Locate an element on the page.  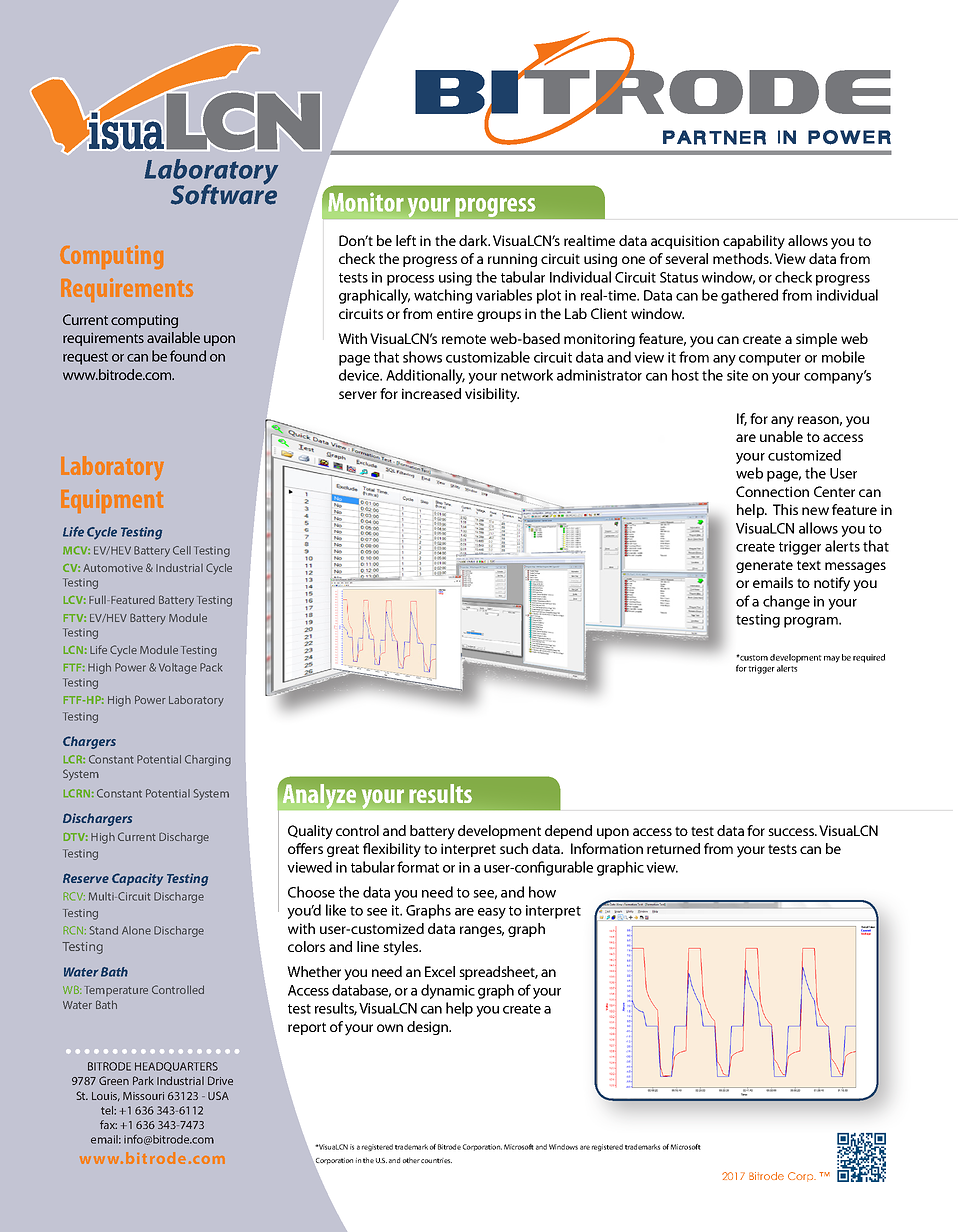
fax is located at coordinates (108, 1124).
